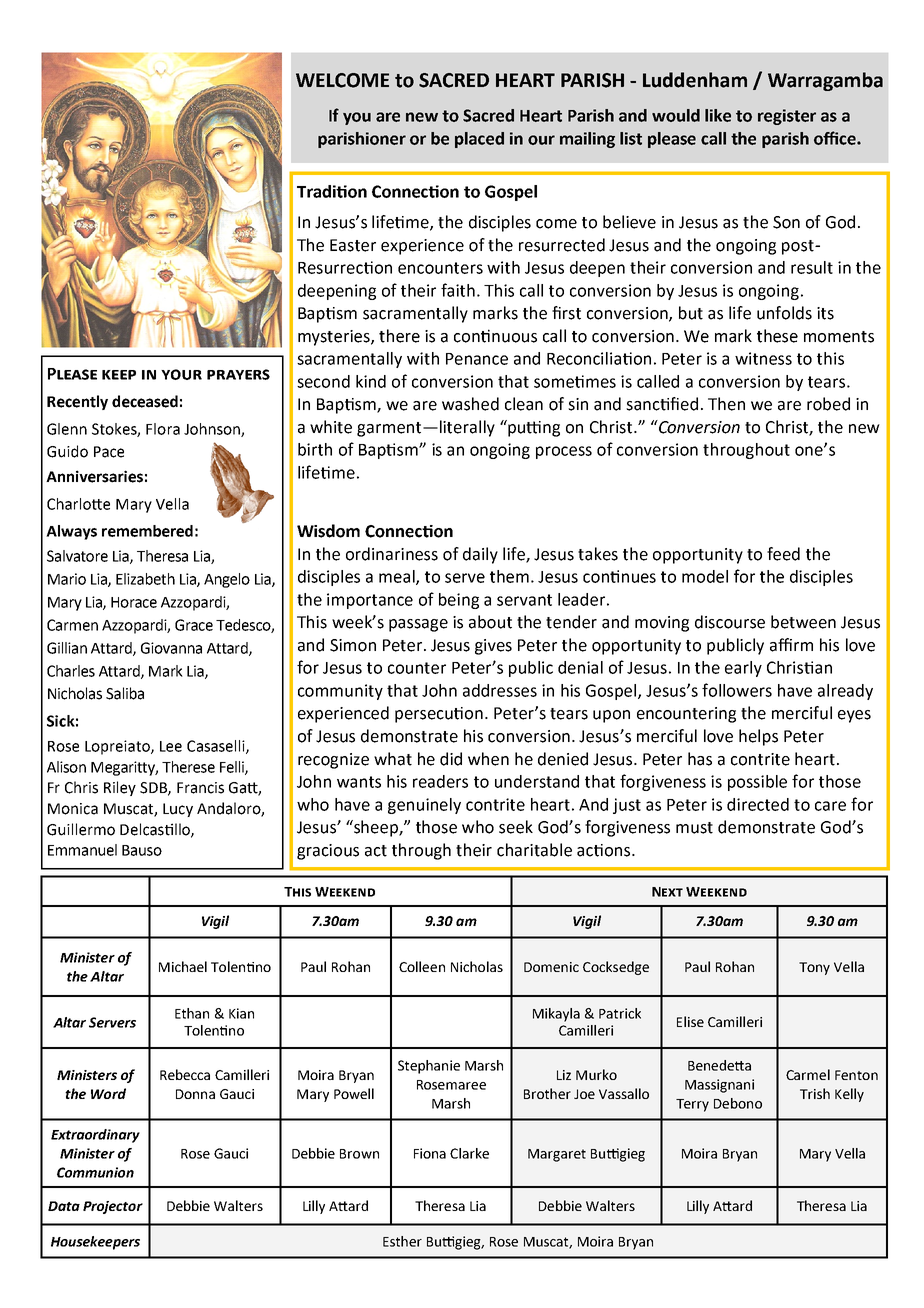  Describe the element at coordinates (95, 1172) in the document. I see `Communion` at that location.
